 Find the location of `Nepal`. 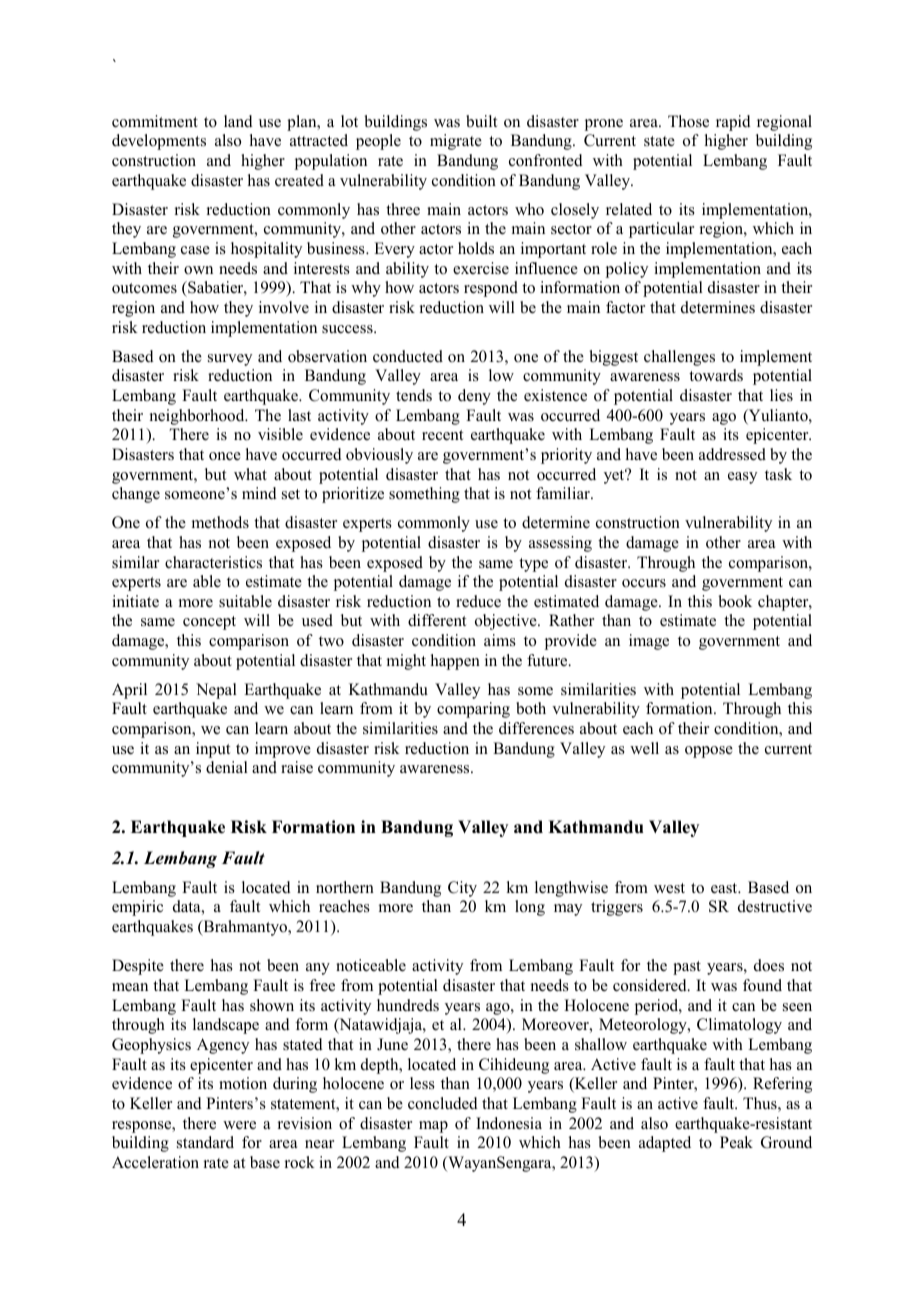

Nepal is located at coordinates (216, 691).
